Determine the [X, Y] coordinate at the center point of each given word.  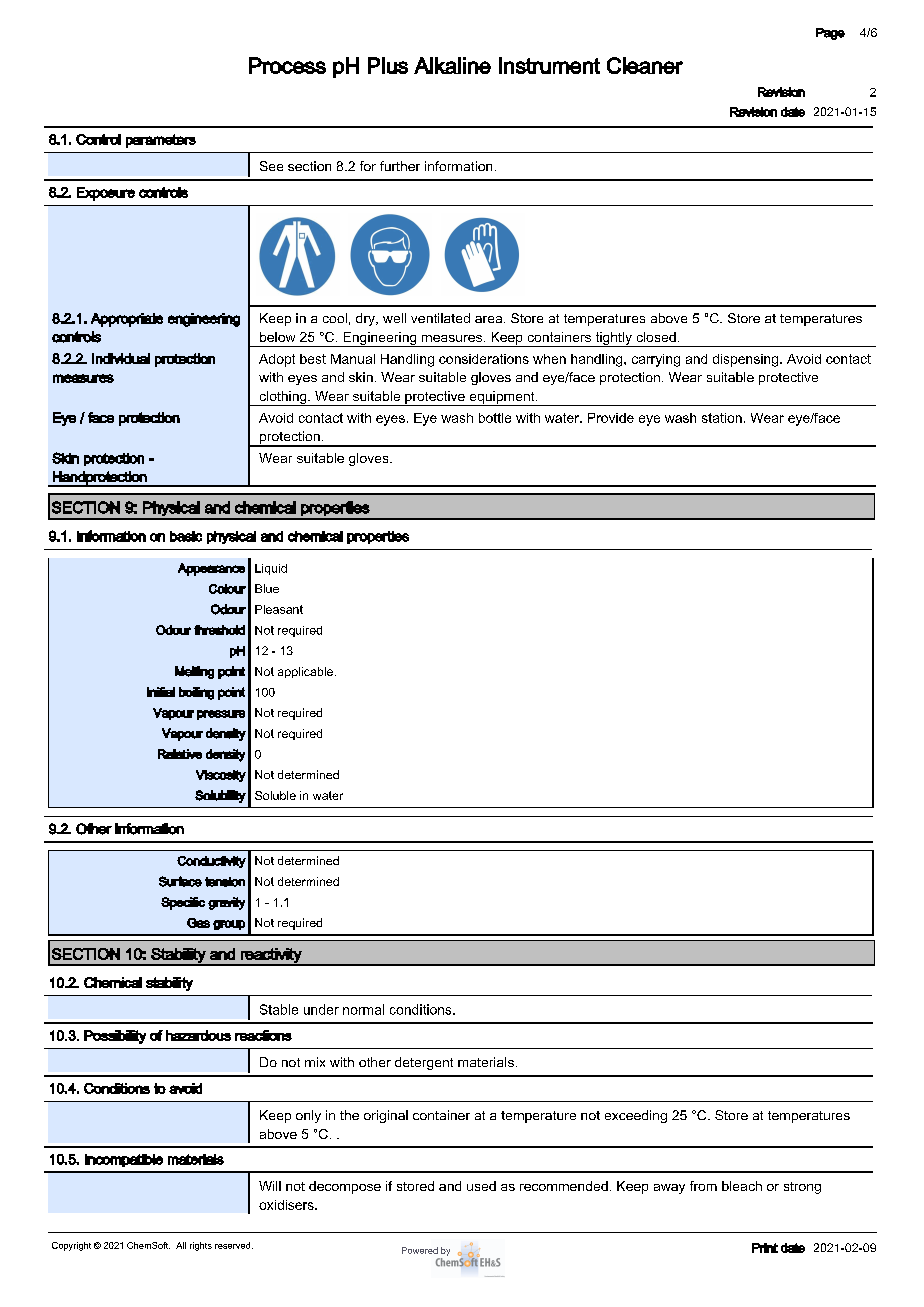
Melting [194, 672]
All [181, 1245]
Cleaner [645, 65]
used [481, 1186]
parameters [161, 141]
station [722, 418]
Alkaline [452, 65]
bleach [742, 1186]
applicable [305, 672]
